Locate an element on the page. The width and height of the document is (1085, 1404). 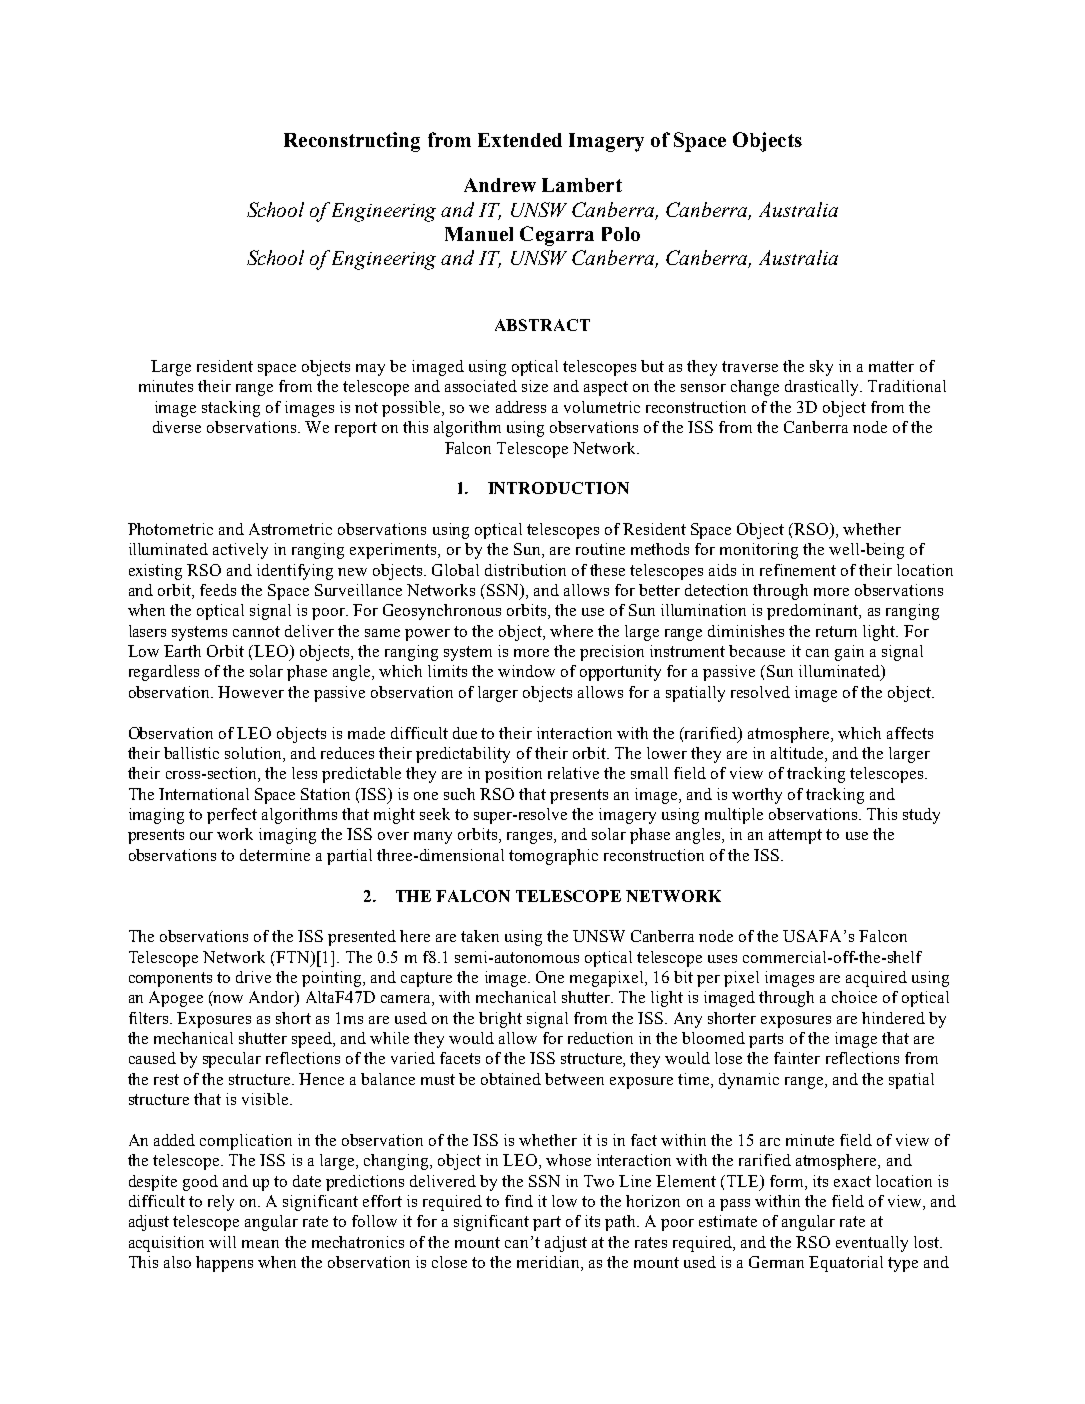
gain is located at coordinates (849, 653).
